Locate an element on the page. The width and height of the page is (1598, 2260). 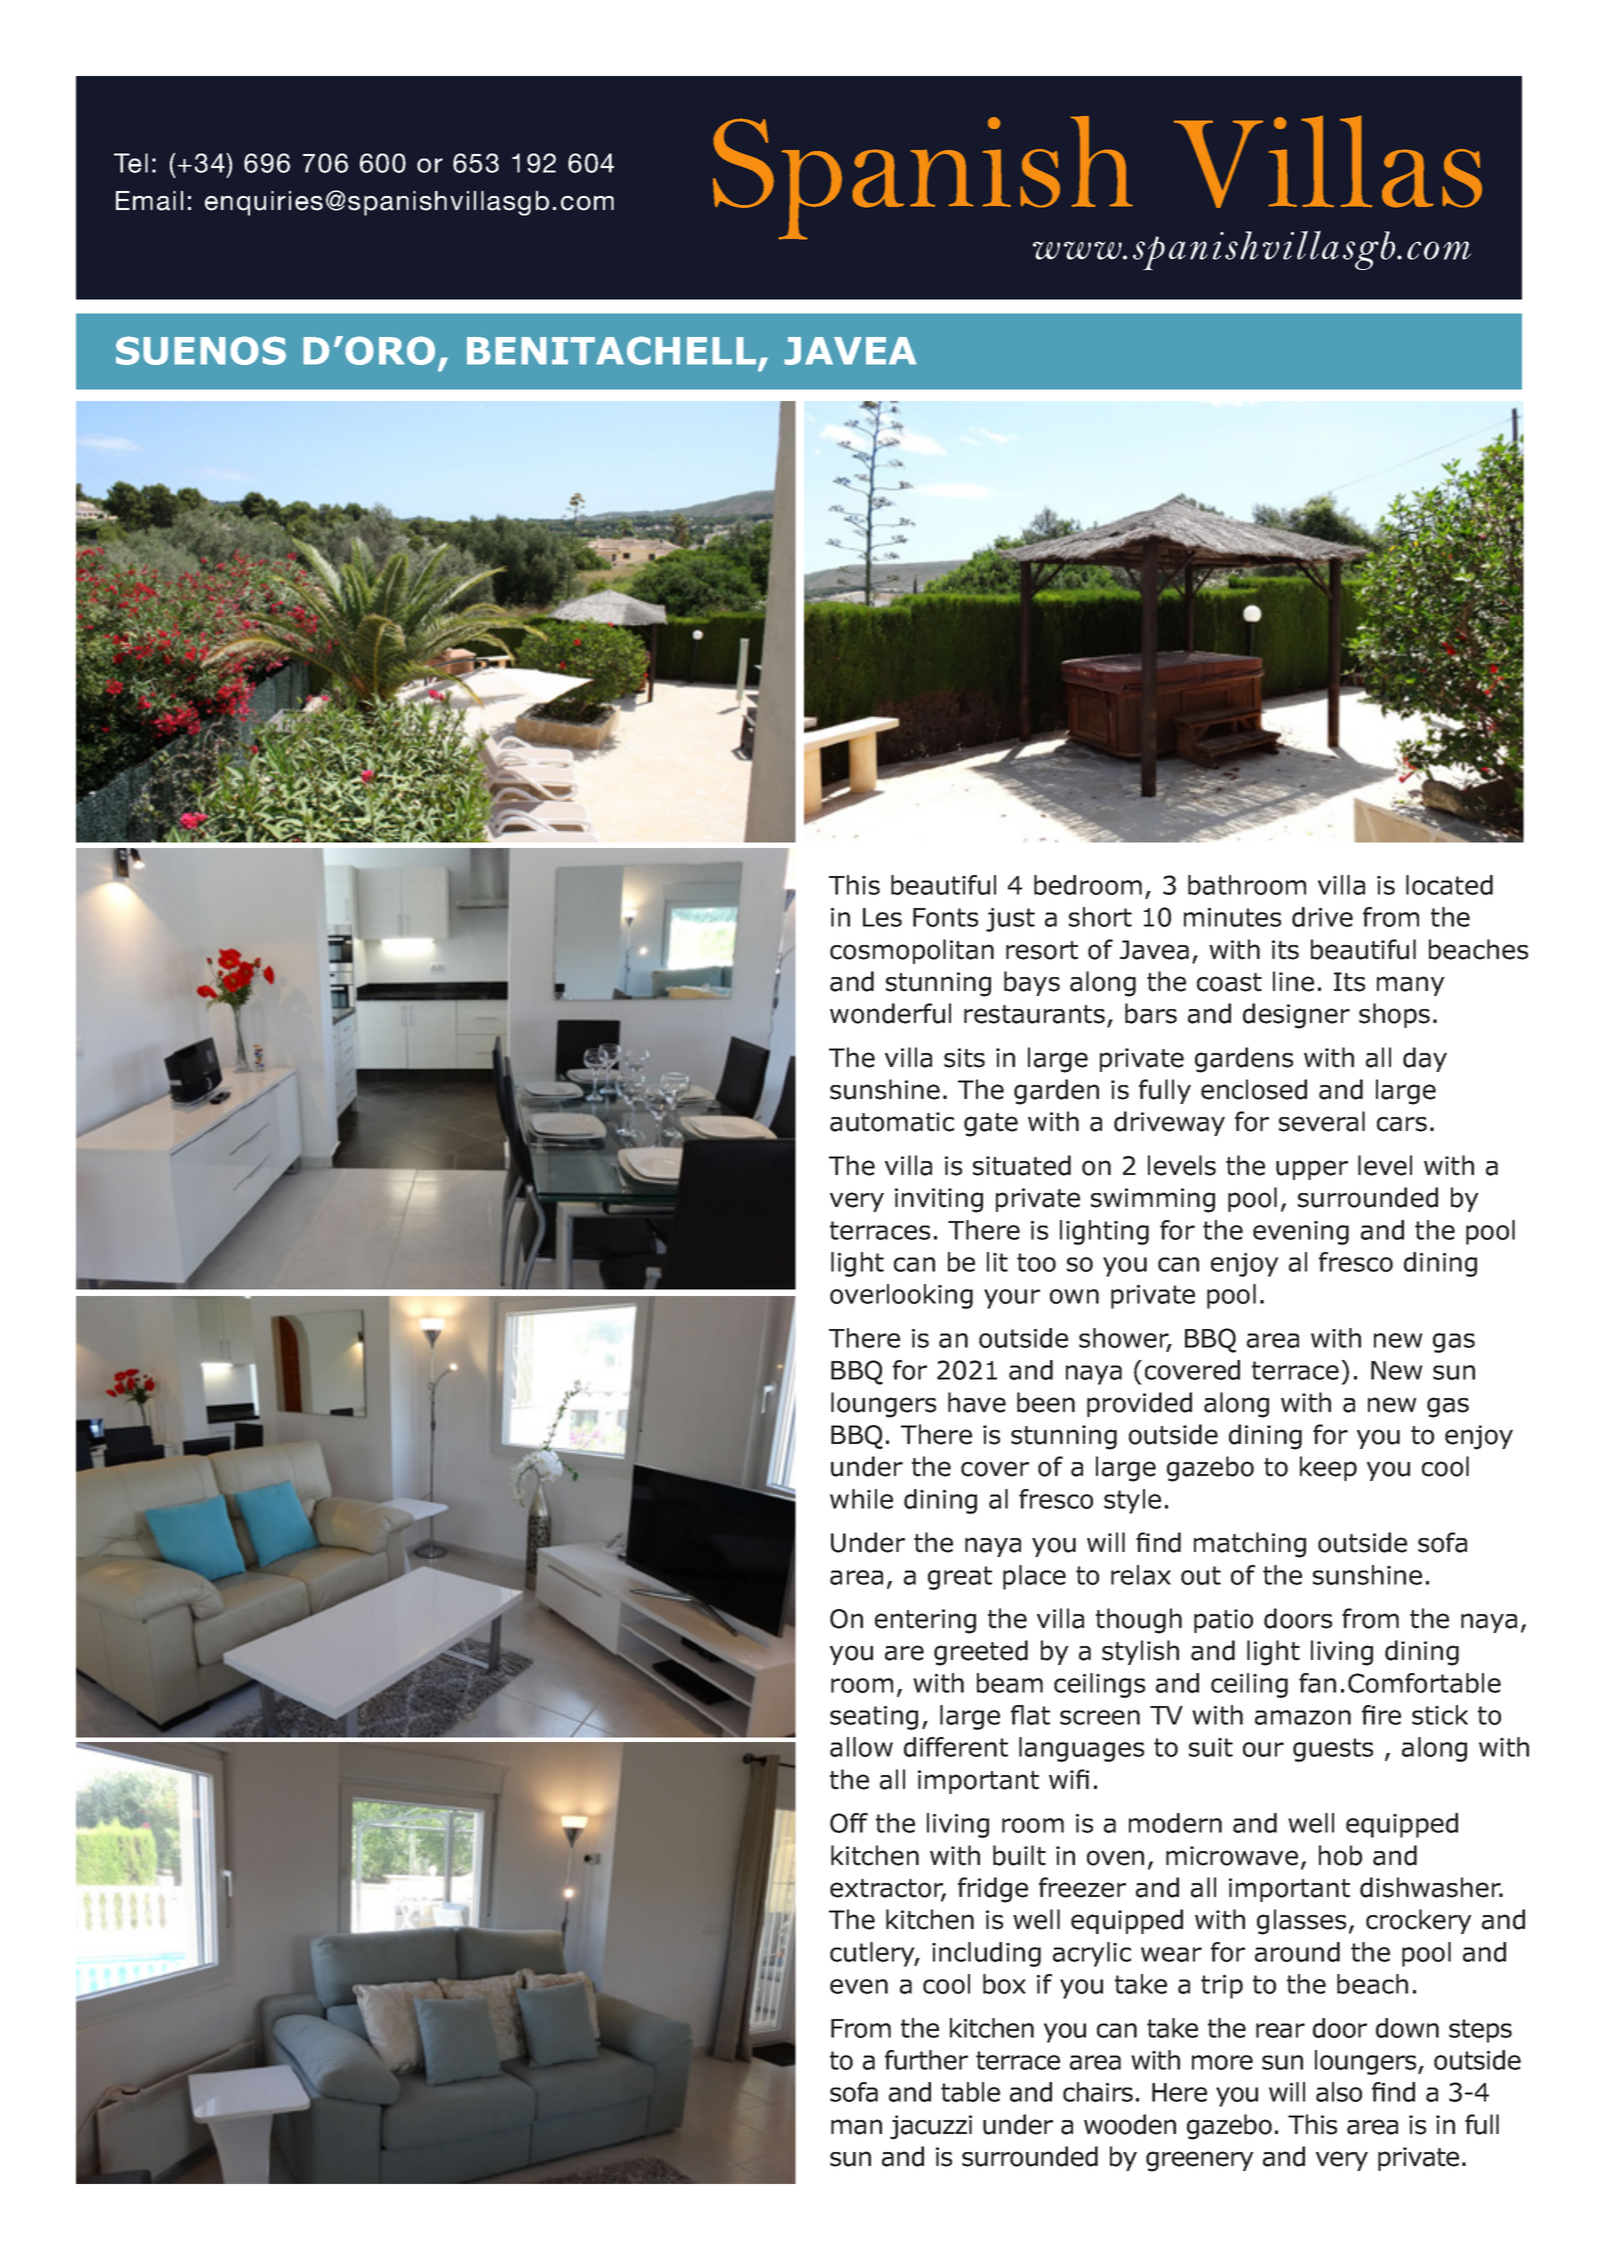
further is located at coordinates (926, 2060).
